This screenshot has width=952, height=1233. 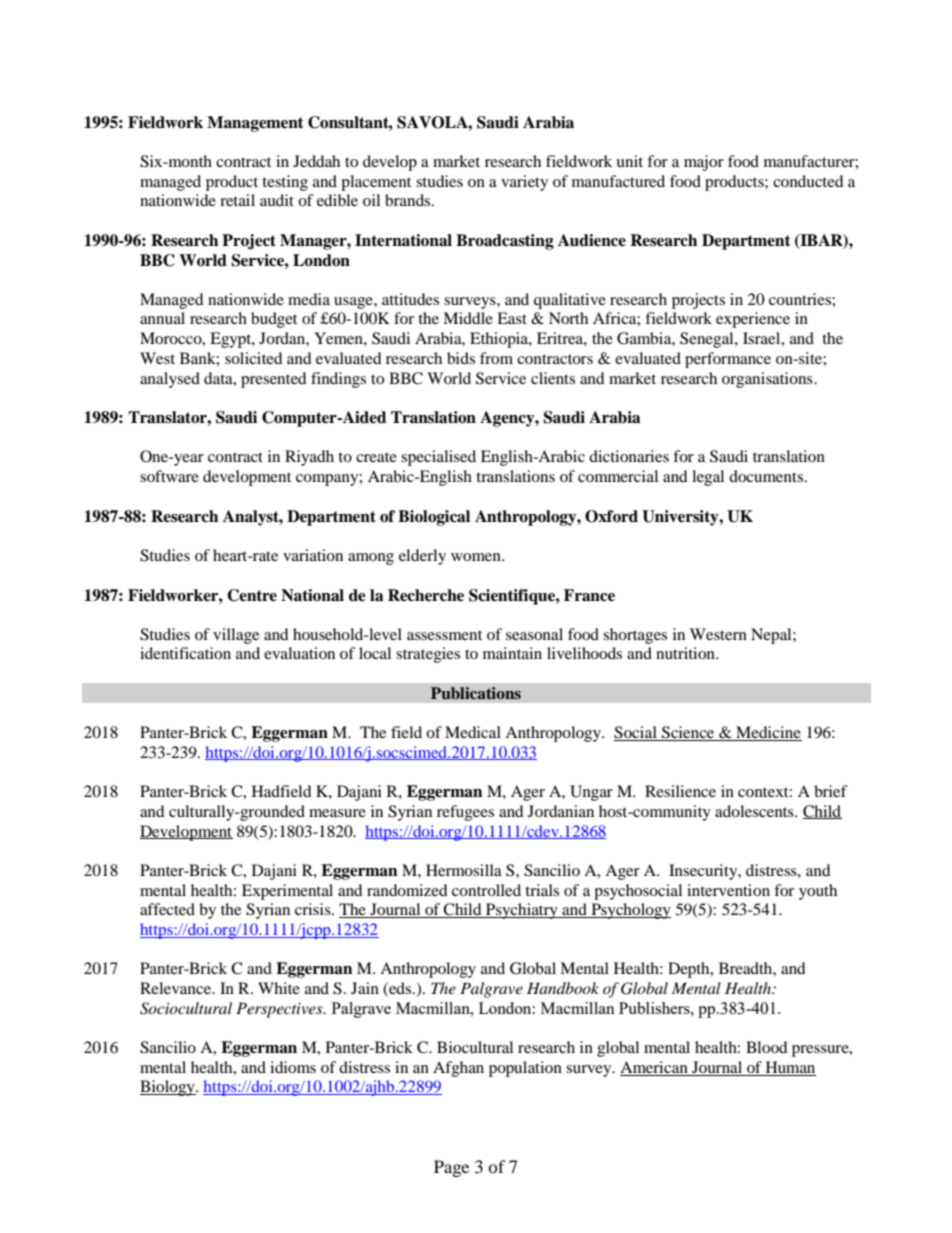 I want to click on organisations, so click(x=768, y=380).
